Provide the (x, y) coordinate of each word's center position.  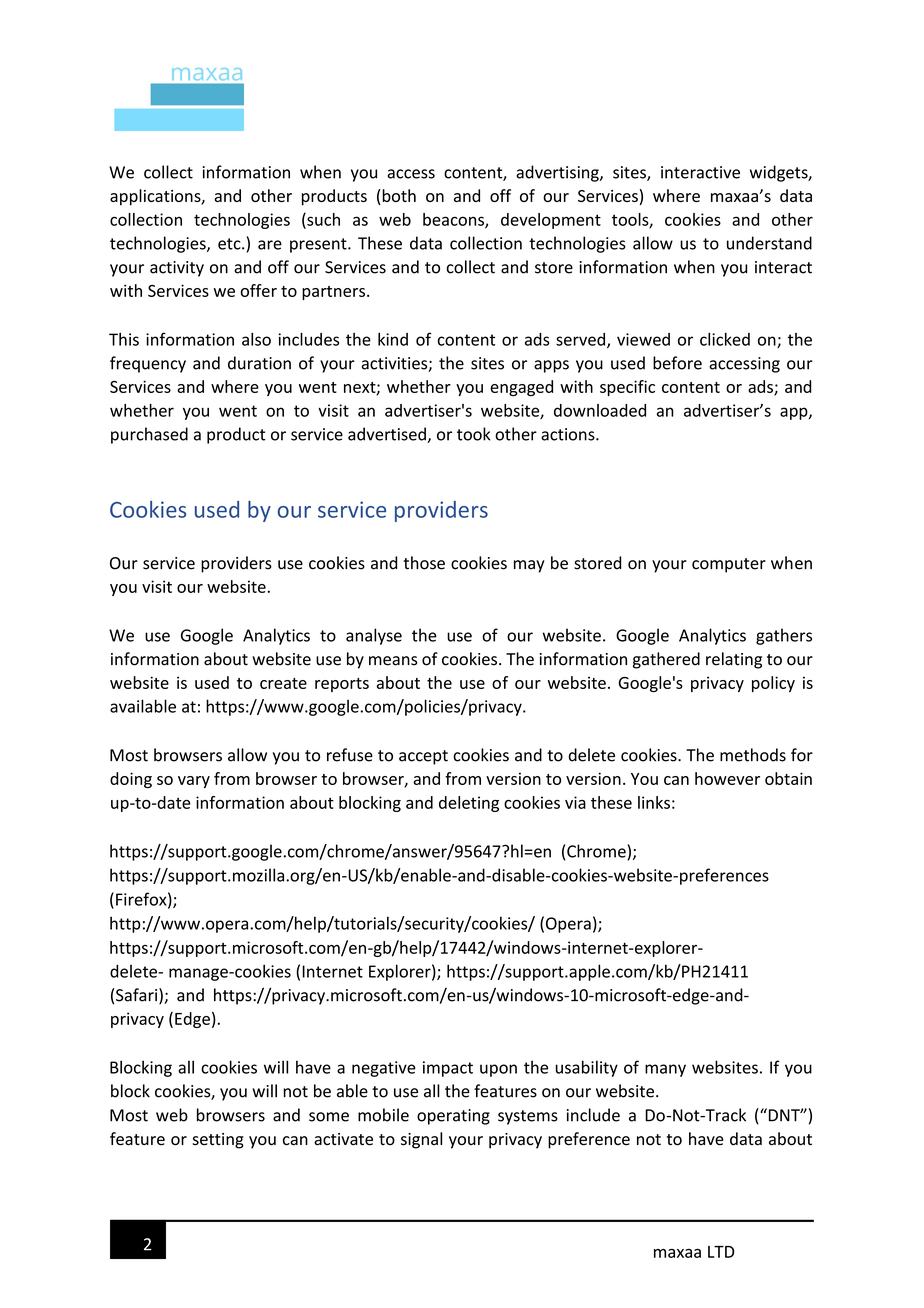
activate (343, 1139)
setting (218, 1141)
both (398, 197)
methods (753, 755)
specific (627, 388)
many (665, 1070)
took (473, 434)
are (270, 245)
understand (769, 243)
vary (194, 782)
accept (423, 757)
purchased (149, 435)
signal (421, 1140)
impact (448, 1069)
